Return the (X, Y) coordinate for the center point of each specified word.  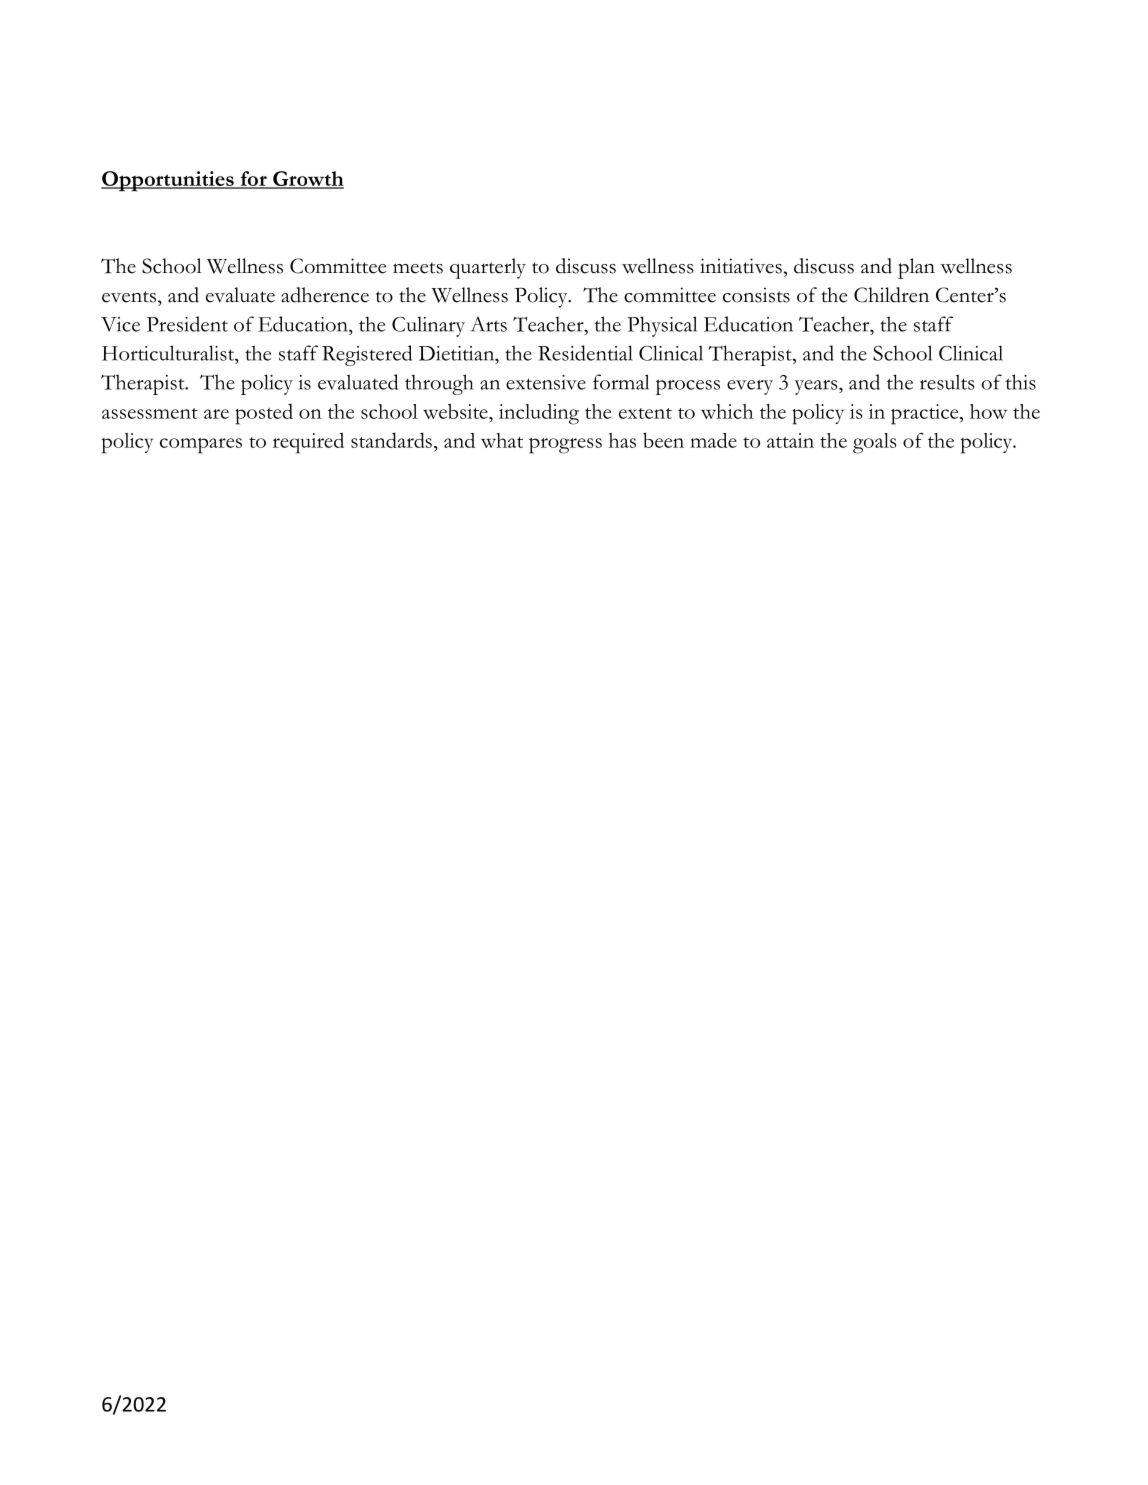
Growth (307, 179)
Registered (367, 355)
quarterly (488, 268)
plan (916, 268)
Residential (585, 353)
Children (891, 295)
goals (875, 443)
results (947, 382)
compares (201, 446)
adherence (325, 295)
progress (565, 446)
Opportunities (168, 181)
